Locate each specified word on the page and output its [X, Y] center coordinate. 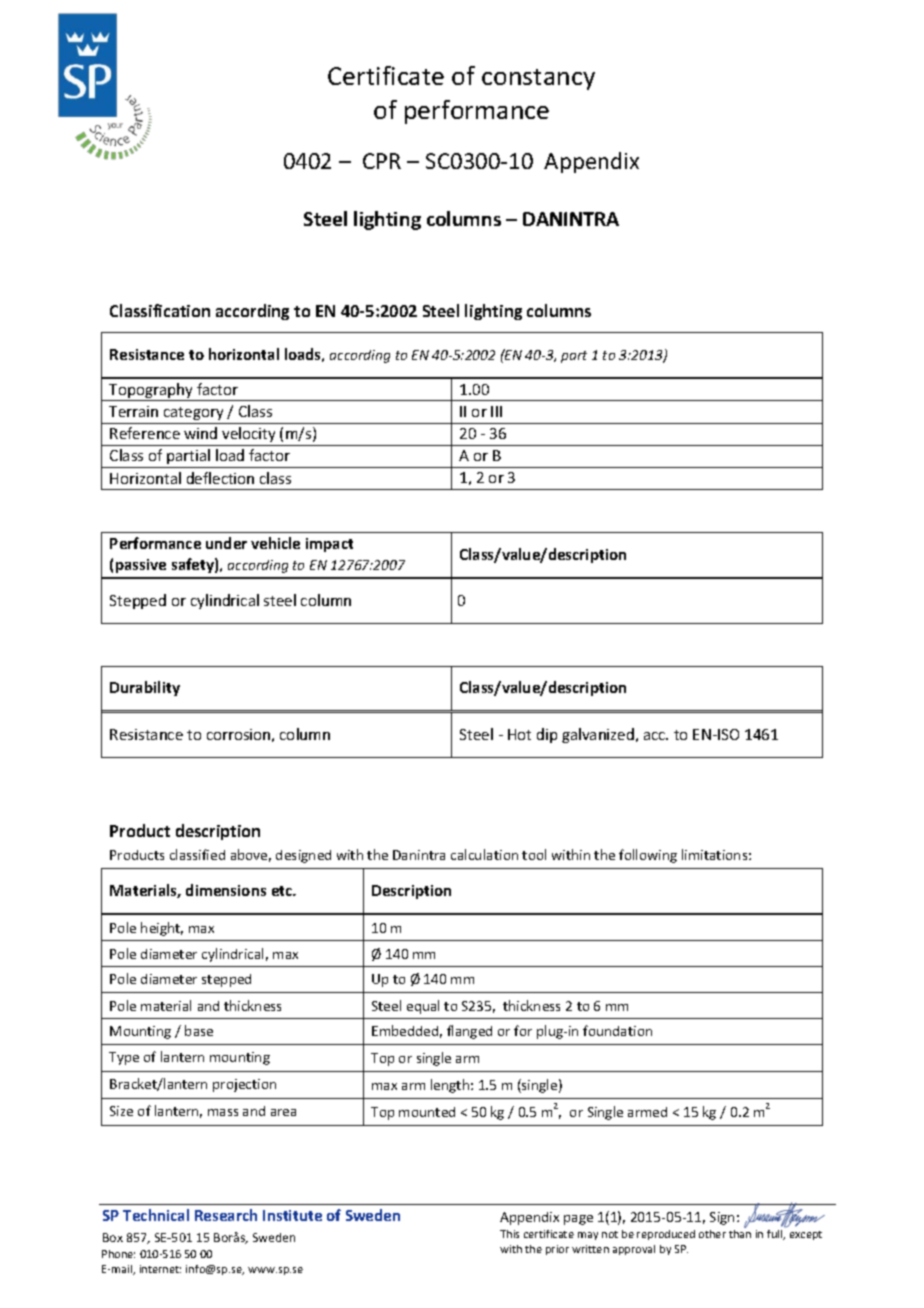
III [496, 411]
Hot [519, 734]
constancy [538, 79]
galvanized [598, 735]
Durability [145, 688]
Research [226, 1215]
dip [547, 735]
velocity [248, 434]
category [193, 413]
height [162, 929]
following [648, 856]
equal [423, 1007]
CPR [382, 161]
